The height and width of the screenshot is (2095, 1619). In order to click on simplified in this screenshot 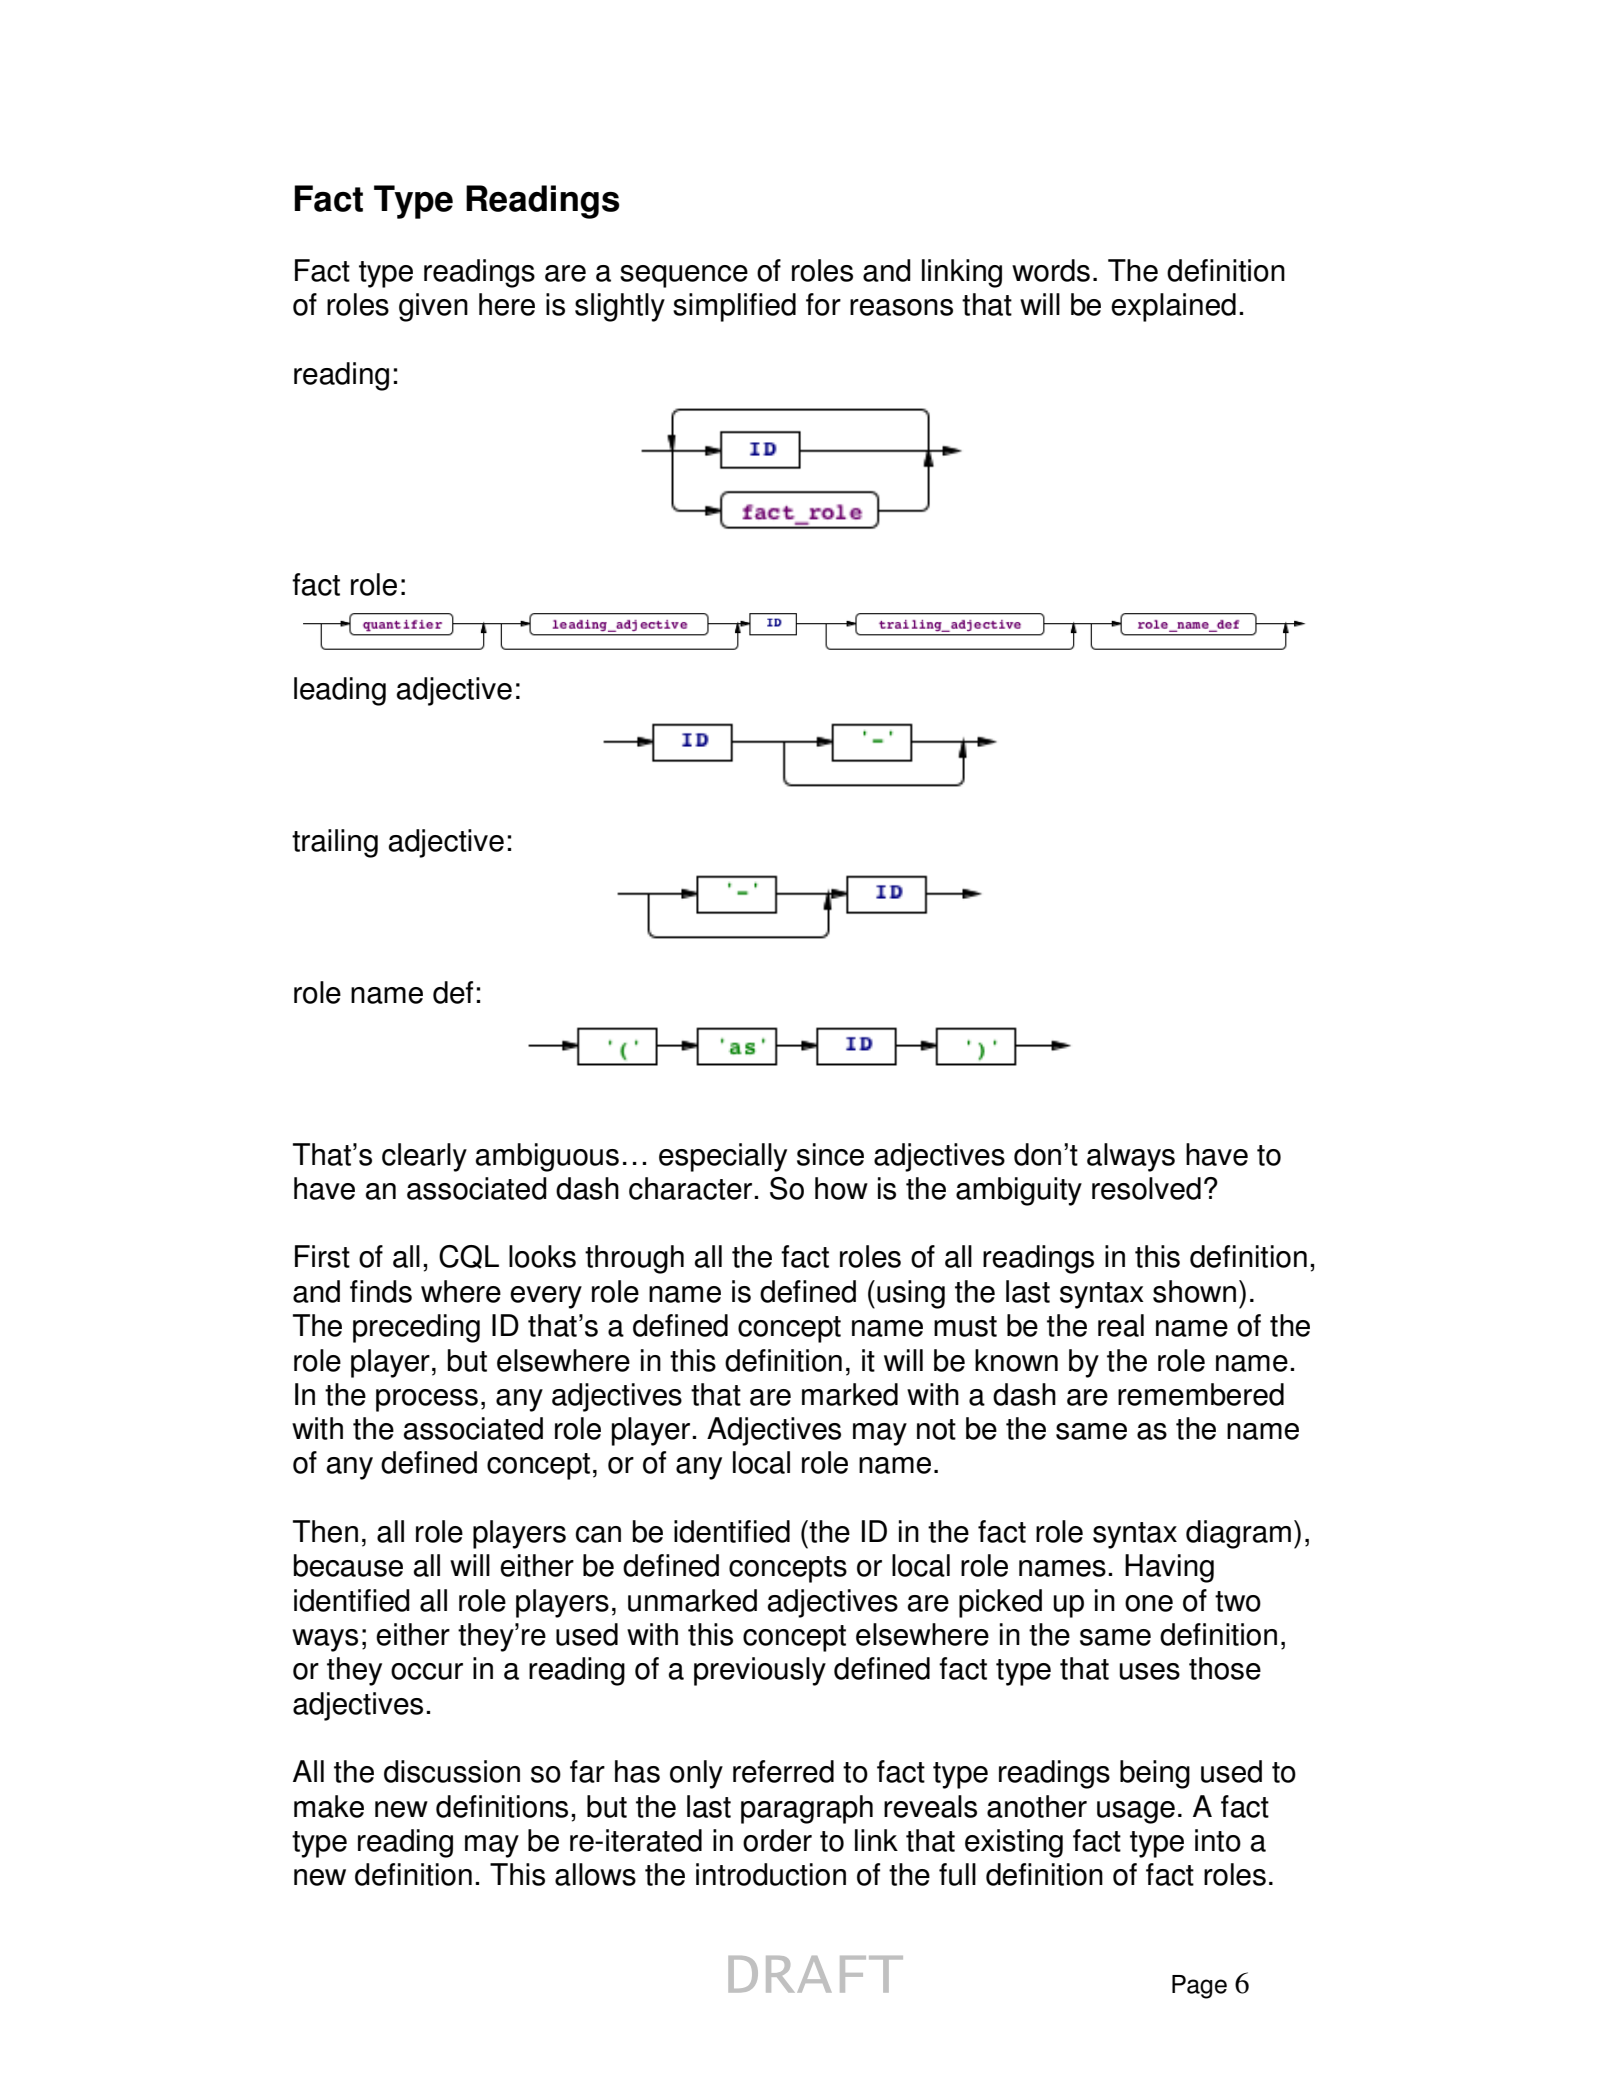, I will do `click(734, 307)`.
